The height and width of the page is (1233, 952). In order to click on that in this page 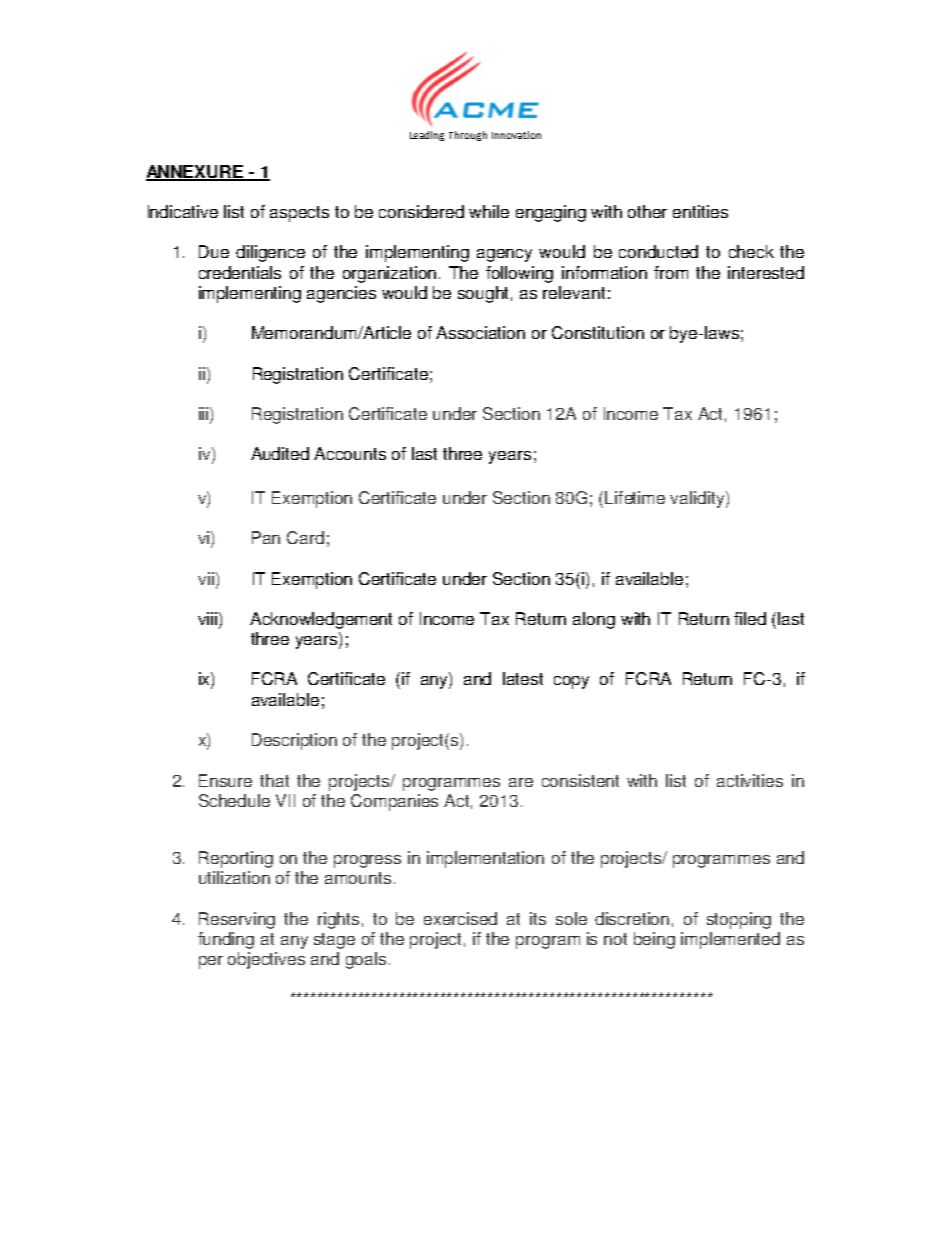, I will do `click(274, 780)`.
